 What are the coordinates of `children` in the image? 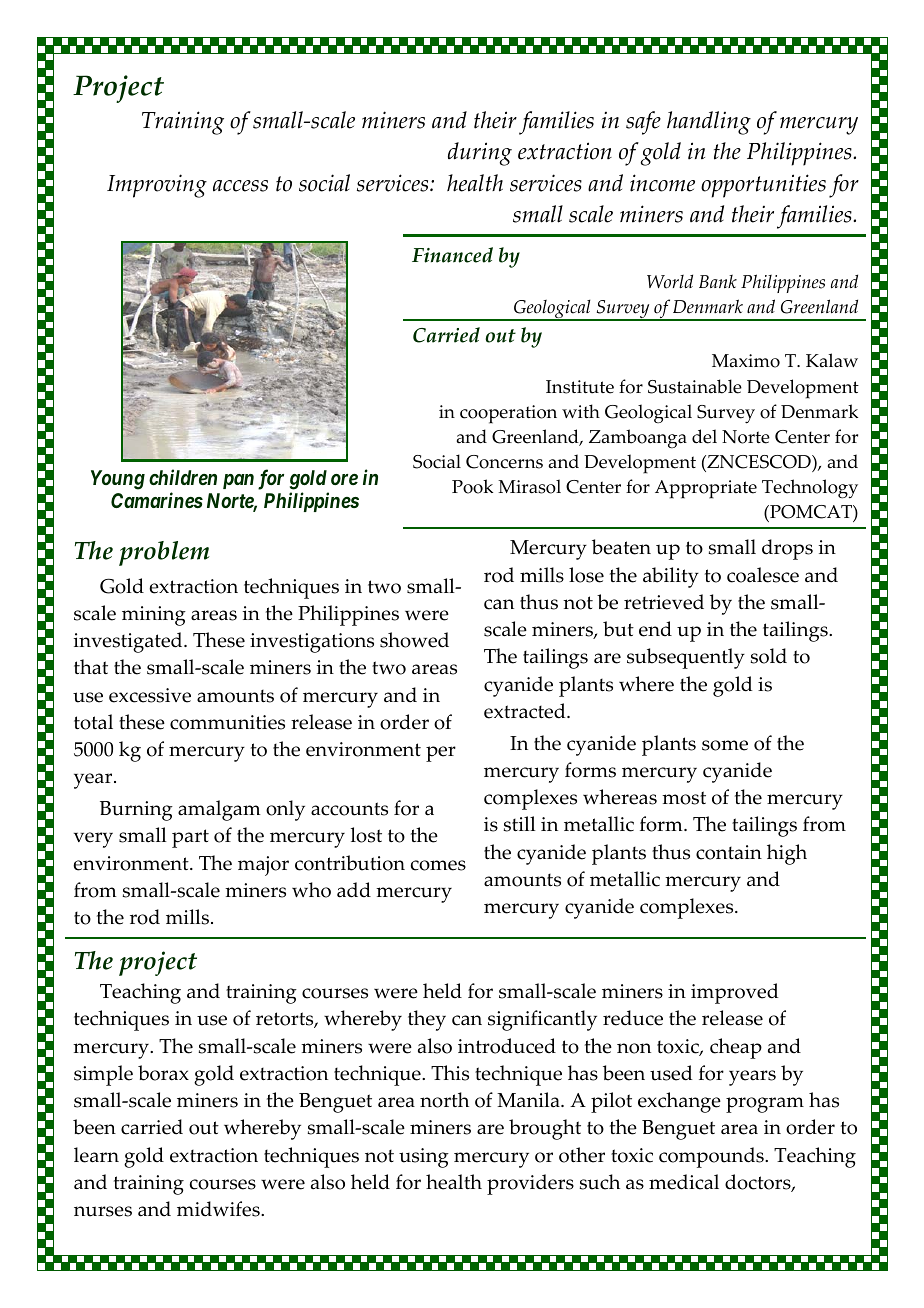 It's located at (183, 477).
